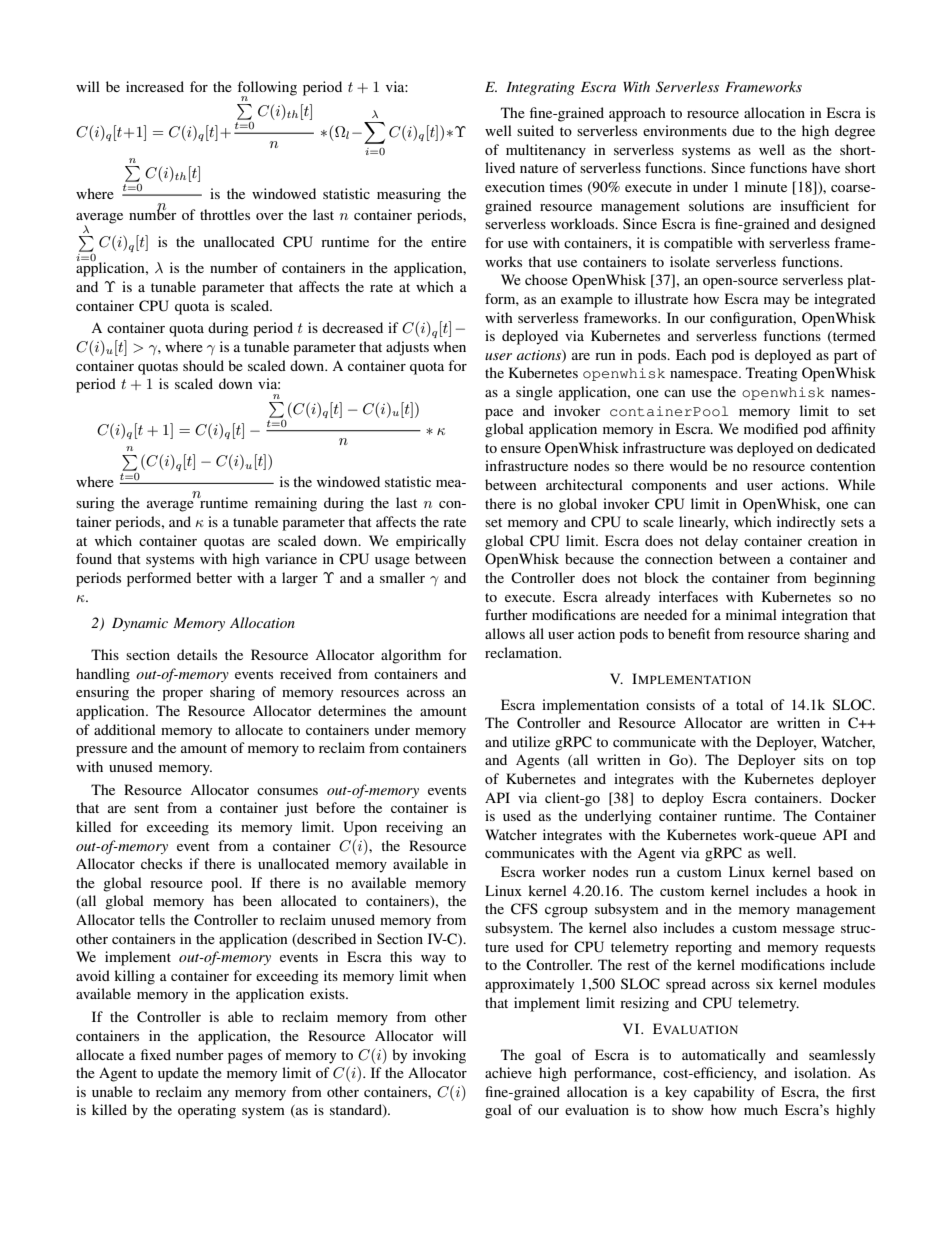 The width and height of the screenshot is (952, 1233). Describe the element at coordinates (214, 577) in the screenshot. I see `better` at that location.
